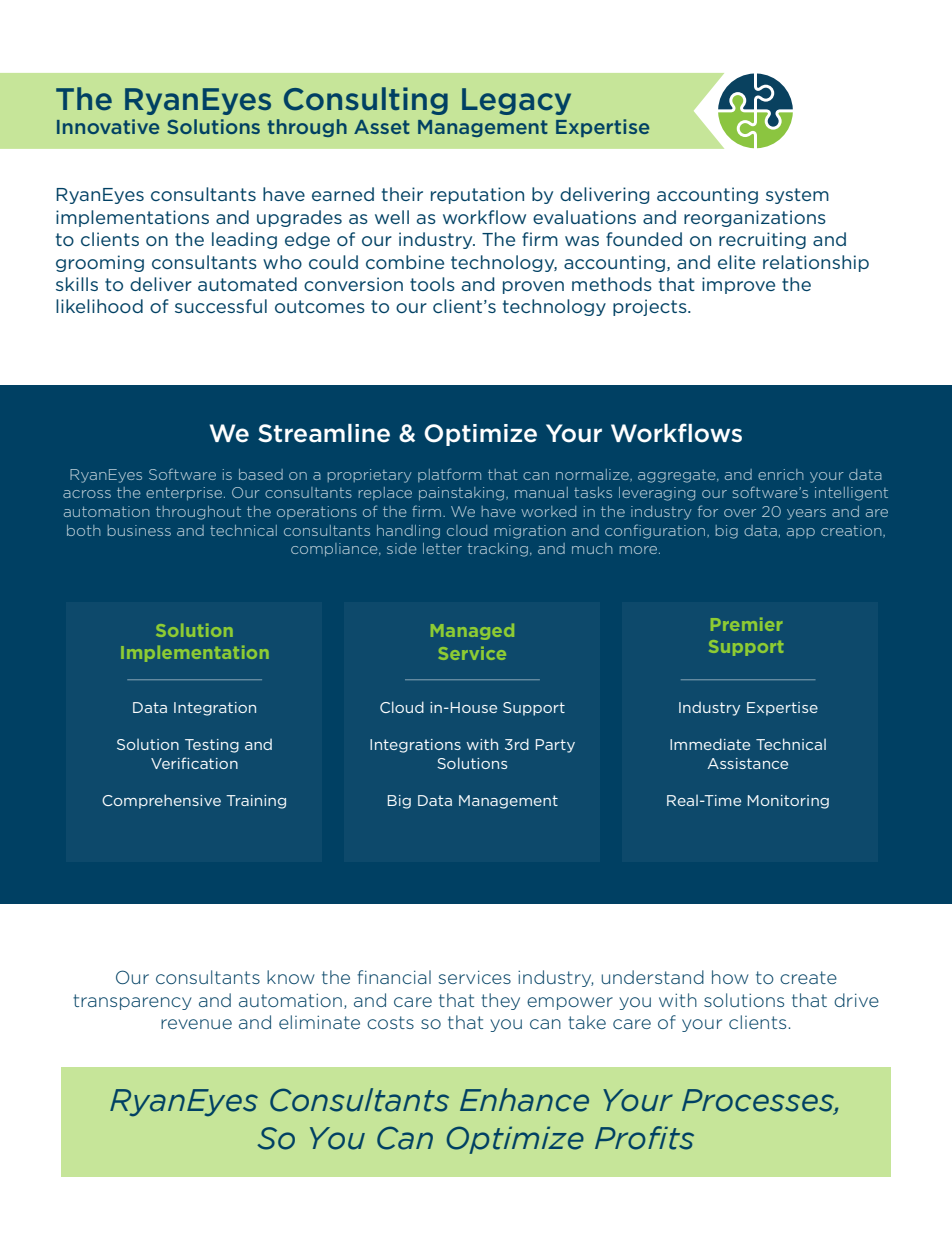 The image size is (952, 1233). Describe the element at coordinates (139, 530) in the screenshot. I see `business` at that location.
